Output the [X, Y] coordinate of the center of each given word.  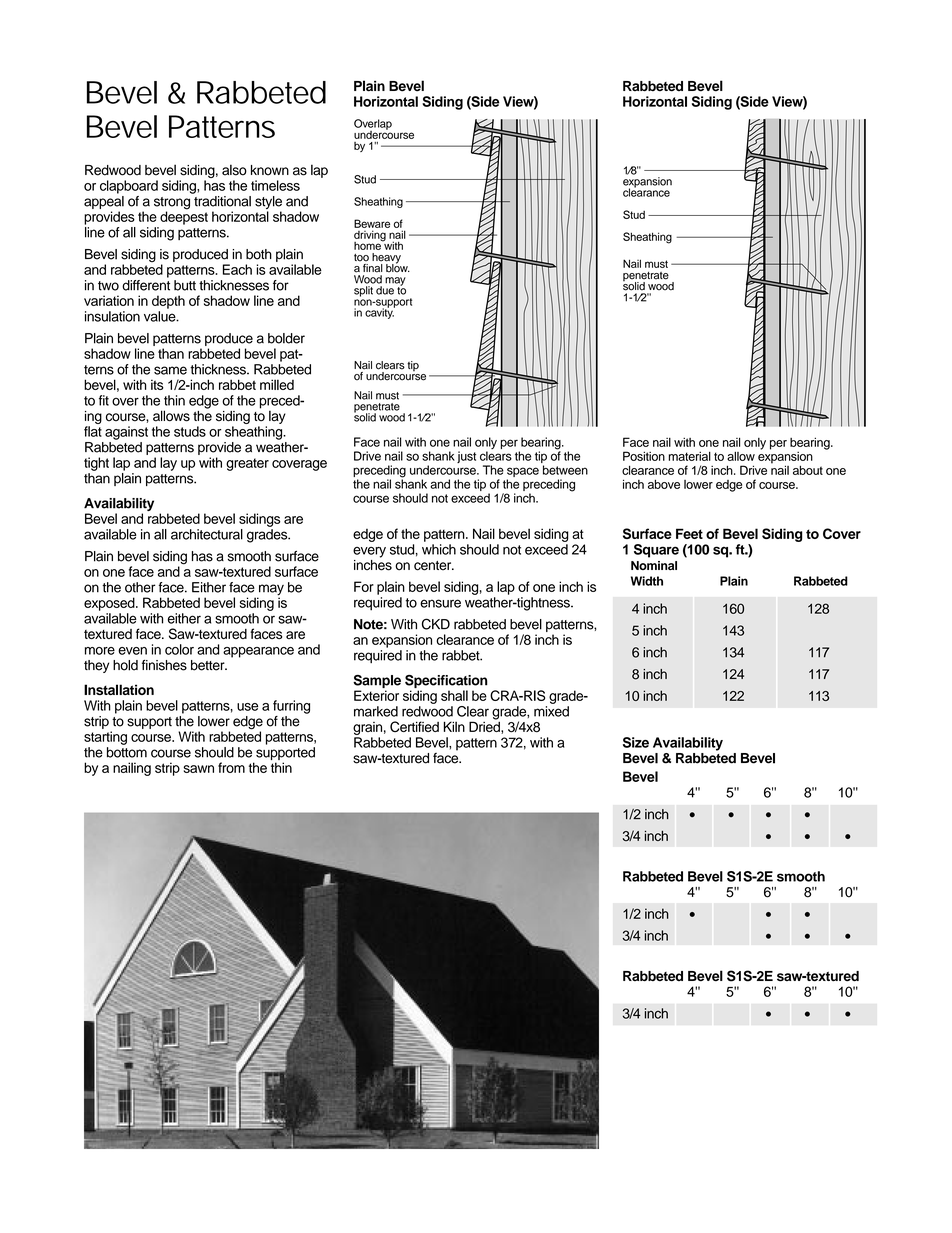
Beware [372, 223]
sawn [198, 769]
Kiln [454, 726]
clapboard [129, 187]
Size [636, 742]
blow [398, 267]
